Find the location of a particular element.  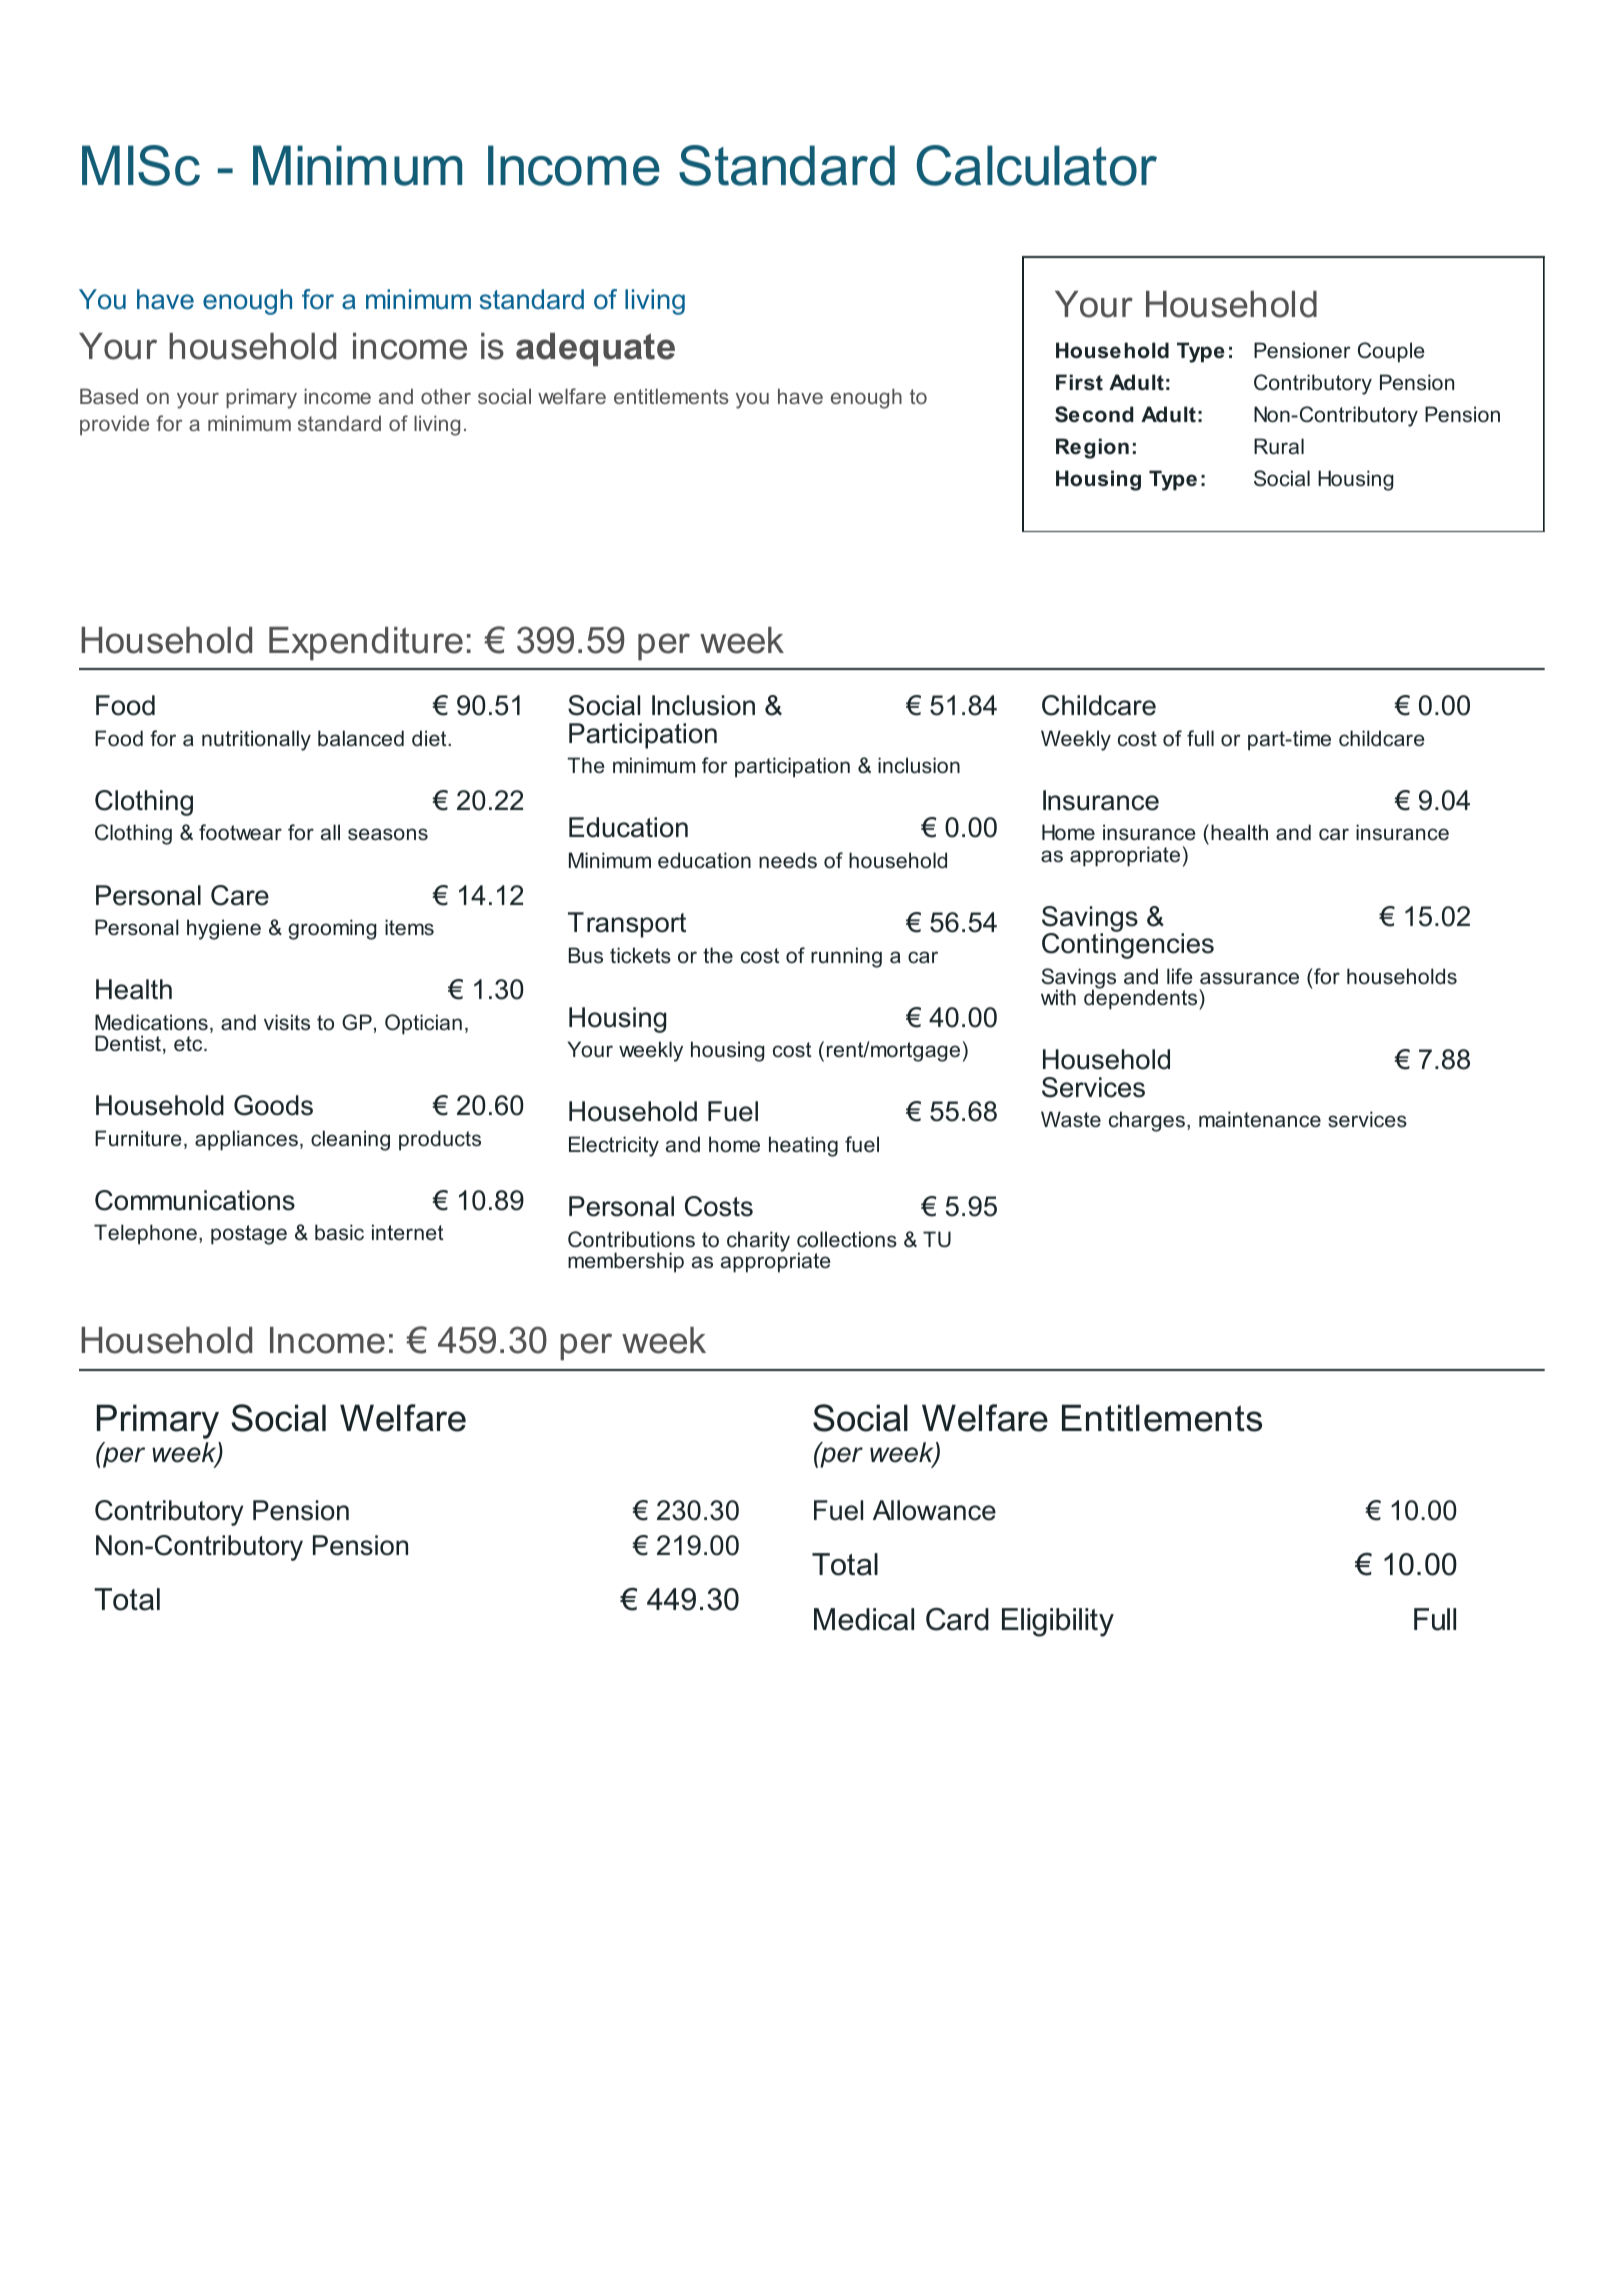

Contingencies is located at coordinates (1128, 945).
